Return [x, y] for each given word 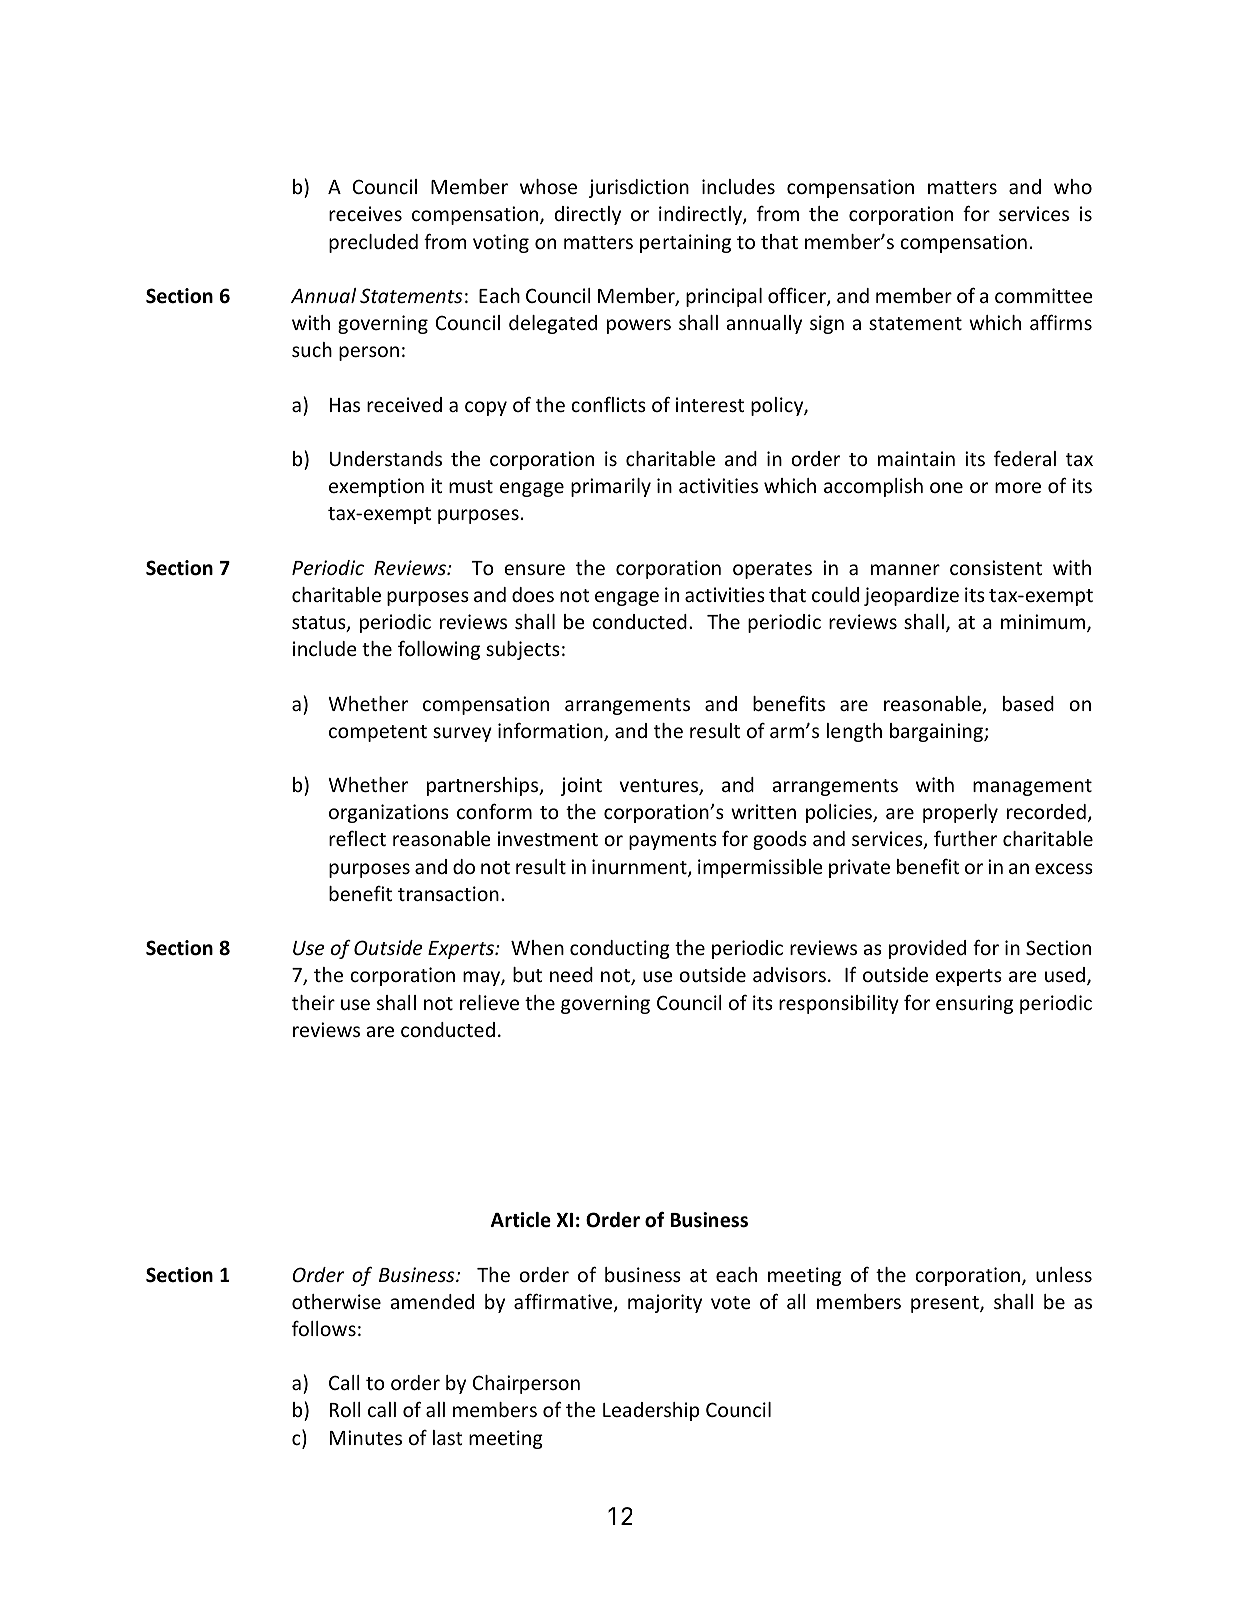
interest [710, 404]
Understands [386, 458]
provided [927, 949]
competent [378, 733]
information [551, 732]
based [1028, 703]
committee [1044, 295]
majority [665, 1303]
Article [521, 1220]
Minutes [366, 1437]
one [946, 487]
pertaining [685, 243]
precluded [373, 243]
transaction [448, 893]
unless [1064, 1274]
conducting [620, 949]
